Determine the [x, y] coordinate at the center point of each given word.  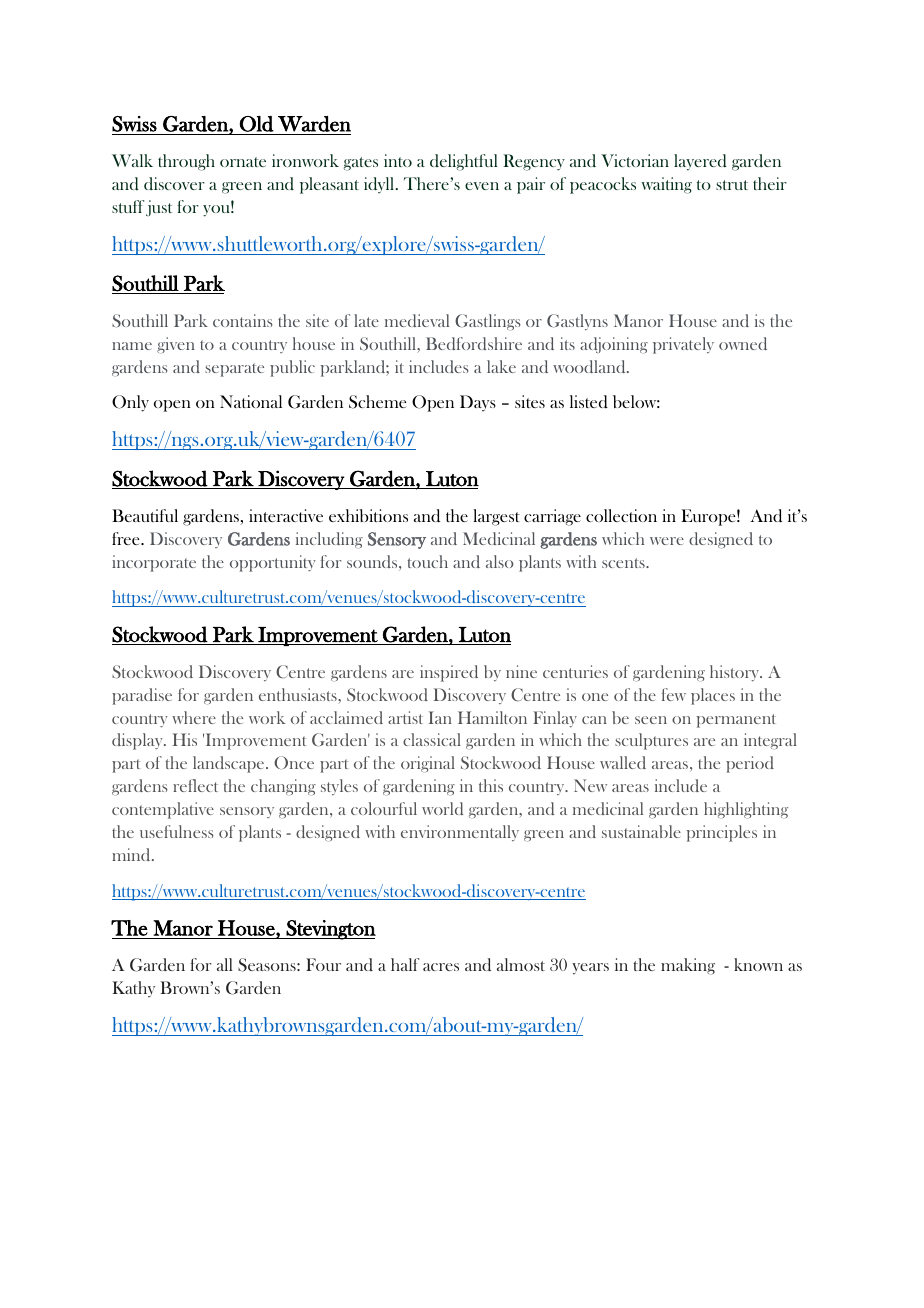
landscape [230, 764]
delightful [464, 162]
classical [432, 739]
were [667, 541]
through [186, 162]
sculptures [651, 741]
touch [428, 561]
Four [323, 964]
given [176, 345]
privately [683, 345]
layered [700, 162]
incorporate [154, 563]
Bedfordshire [474, 343]
